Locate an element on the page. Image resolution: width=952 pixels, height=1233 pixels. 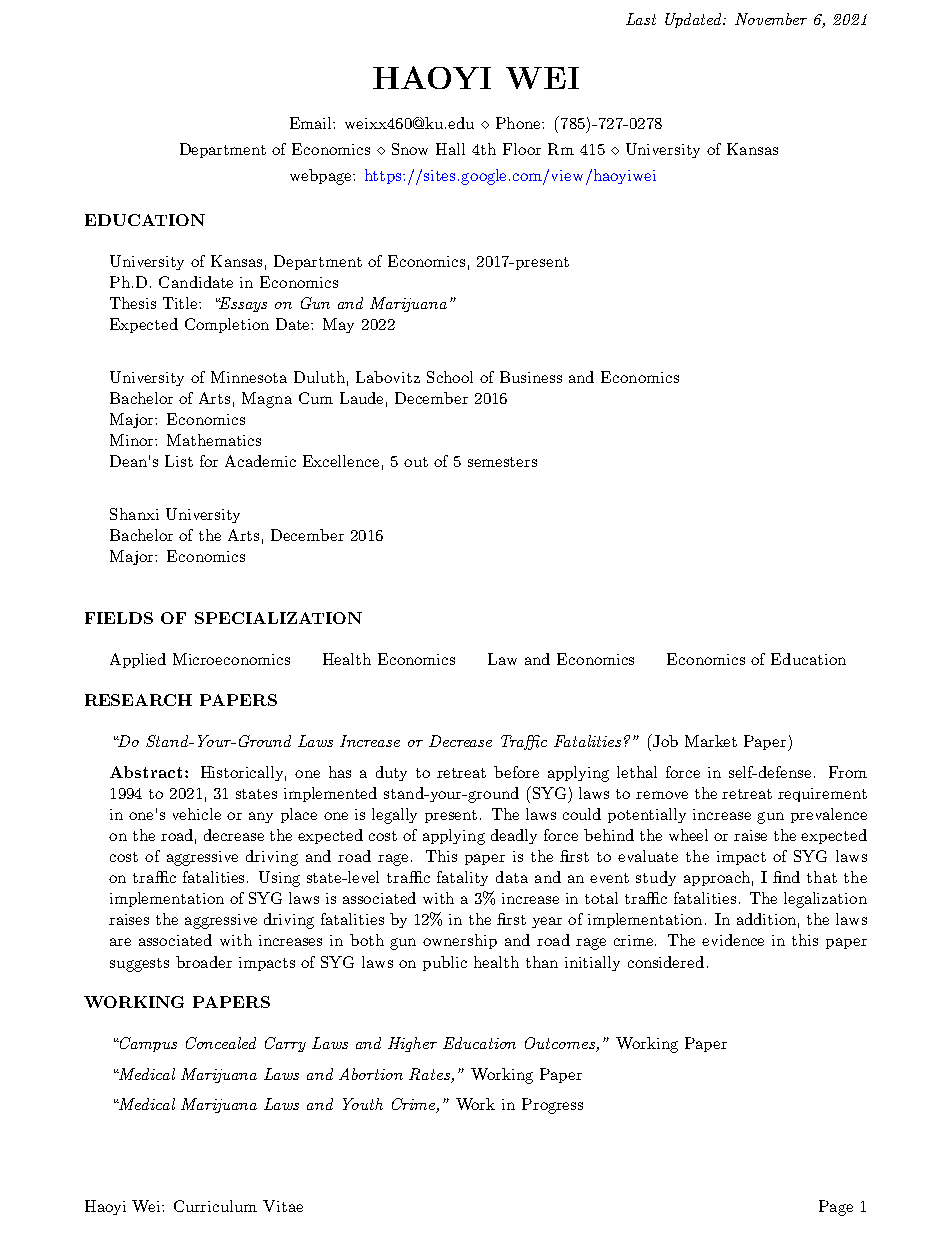
Curriculum is located at coordinates (215, 1206).
